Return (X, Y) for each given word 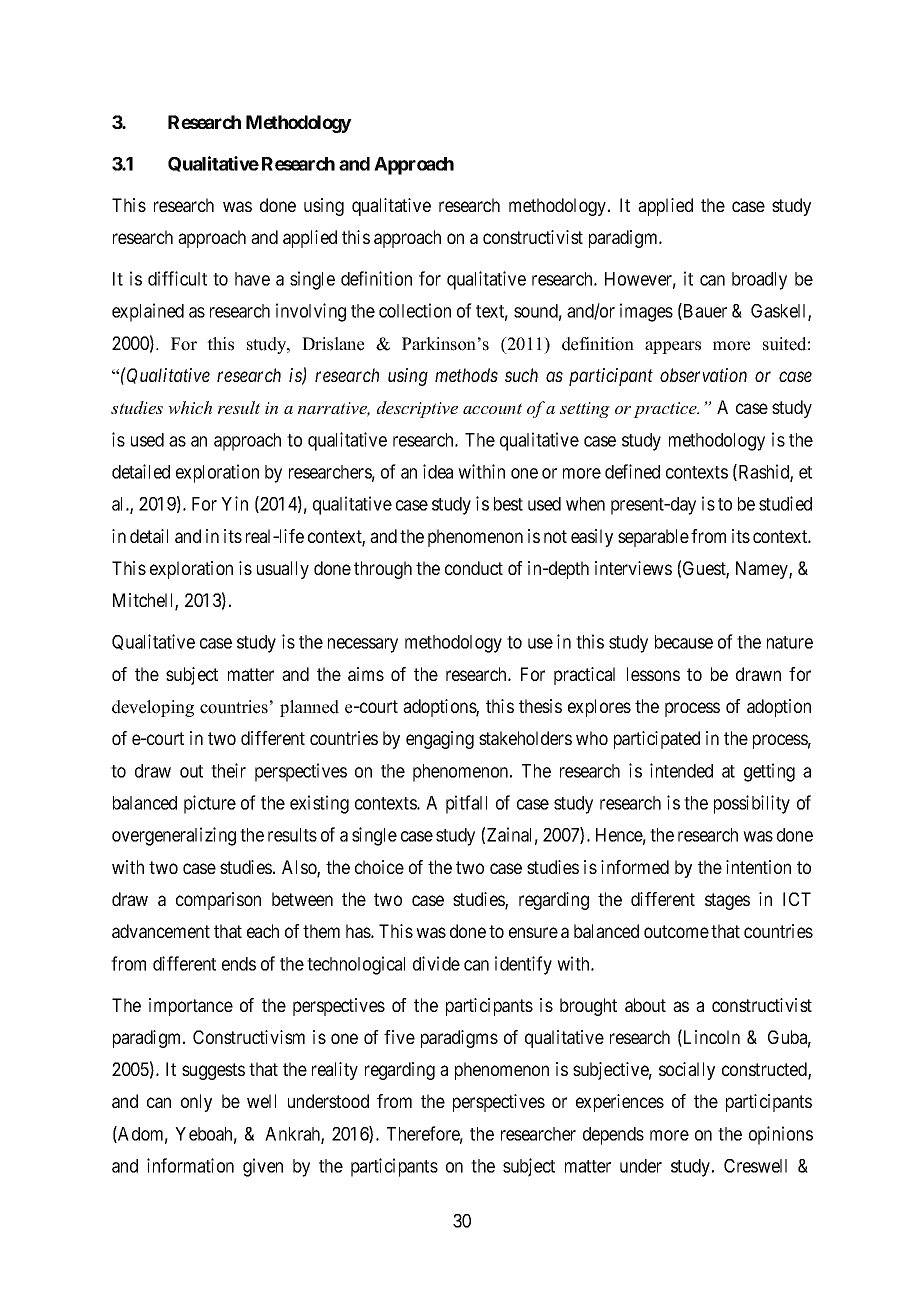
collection (415, 310)
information (190, 1165)
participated (657, 740)
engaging (440, 740)
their (228, 770)
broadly (759, 281)
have (252, 279)
